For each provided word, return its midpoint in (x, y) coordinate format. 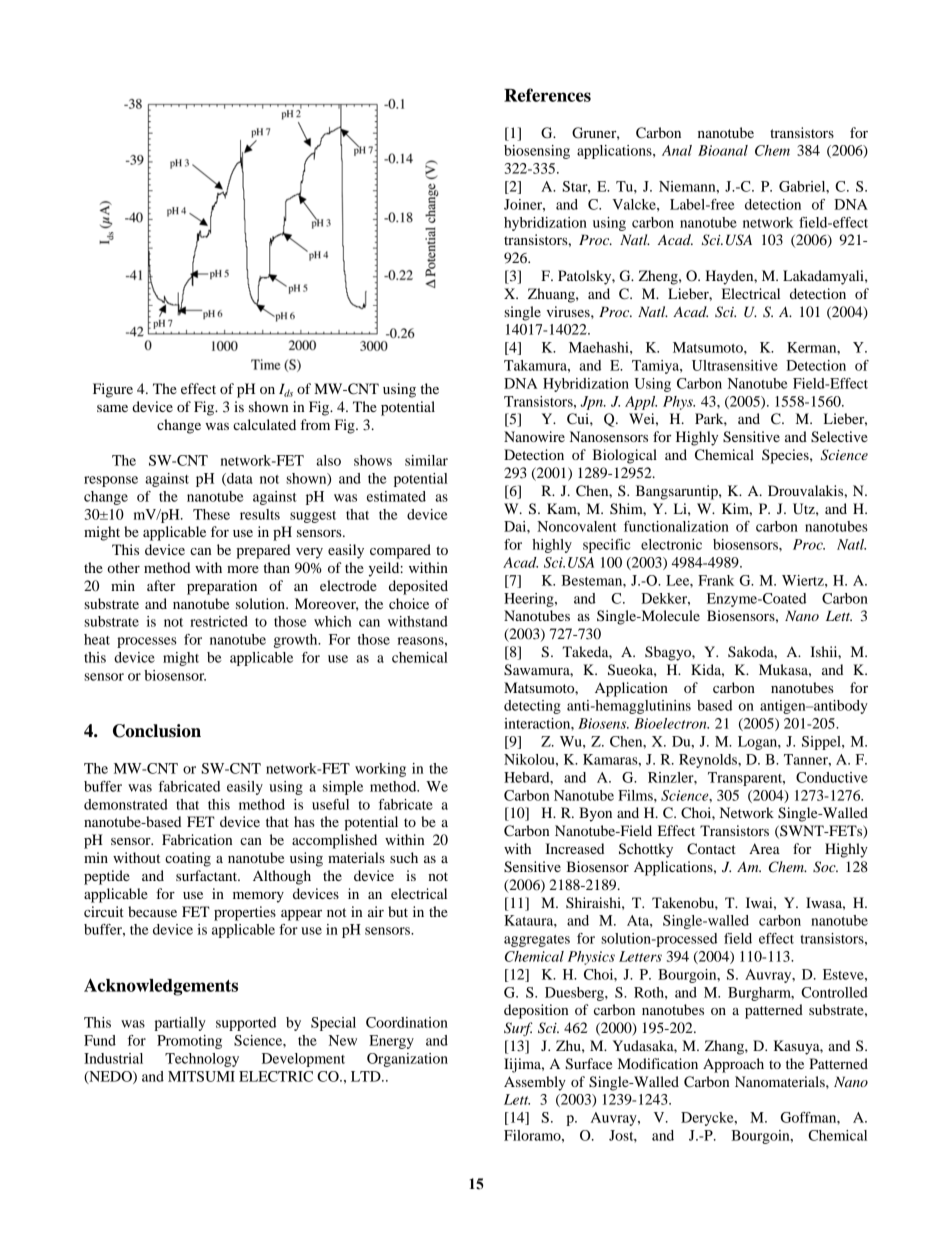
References (547, 95)
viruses (569, 311)
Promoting (189, 1042)
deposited (418, 587)
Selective (839, 437)
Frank (716, 580)
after (161, 585)
